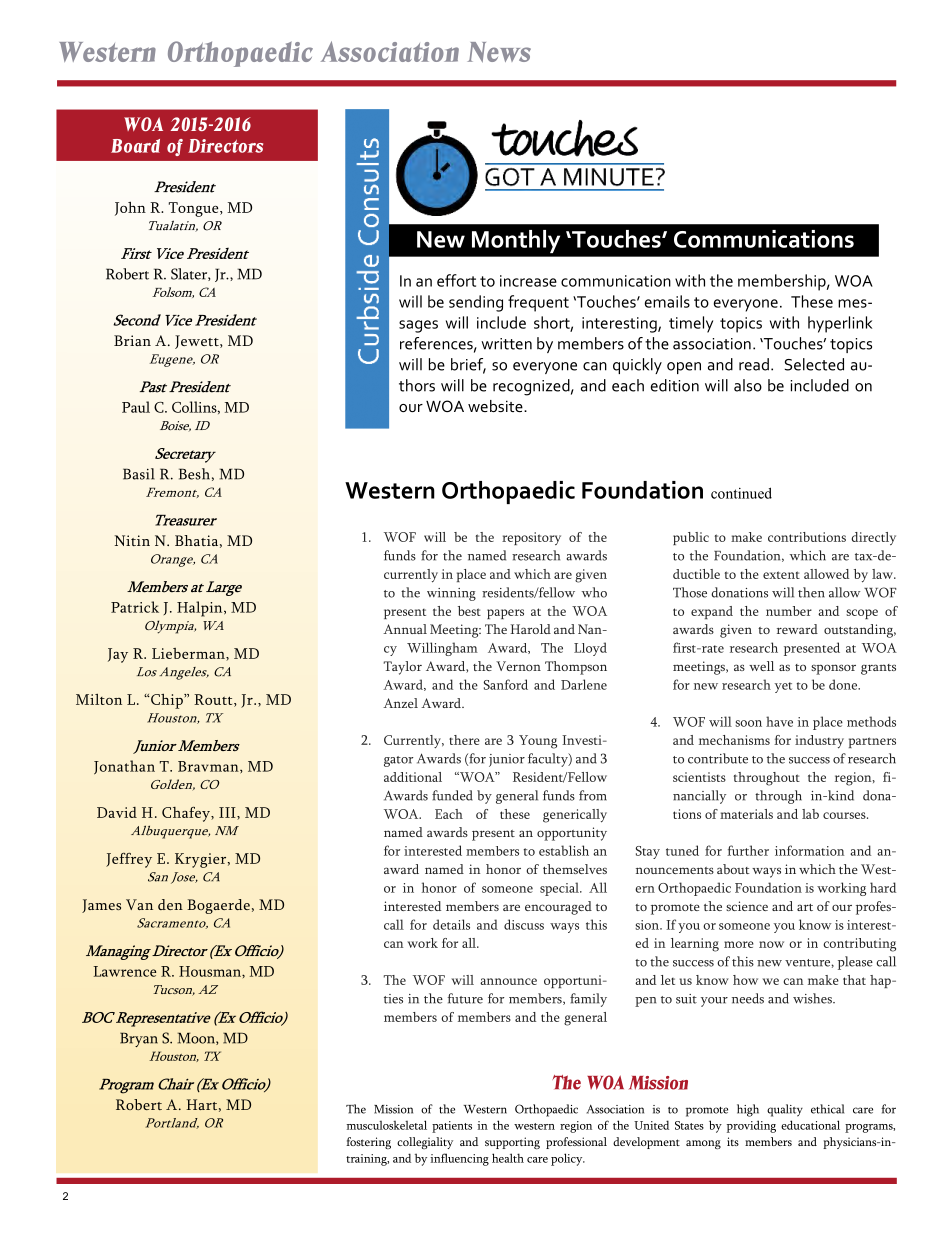 The image size is (952, 1233). I want to click on Brian, so click(132, 340).
